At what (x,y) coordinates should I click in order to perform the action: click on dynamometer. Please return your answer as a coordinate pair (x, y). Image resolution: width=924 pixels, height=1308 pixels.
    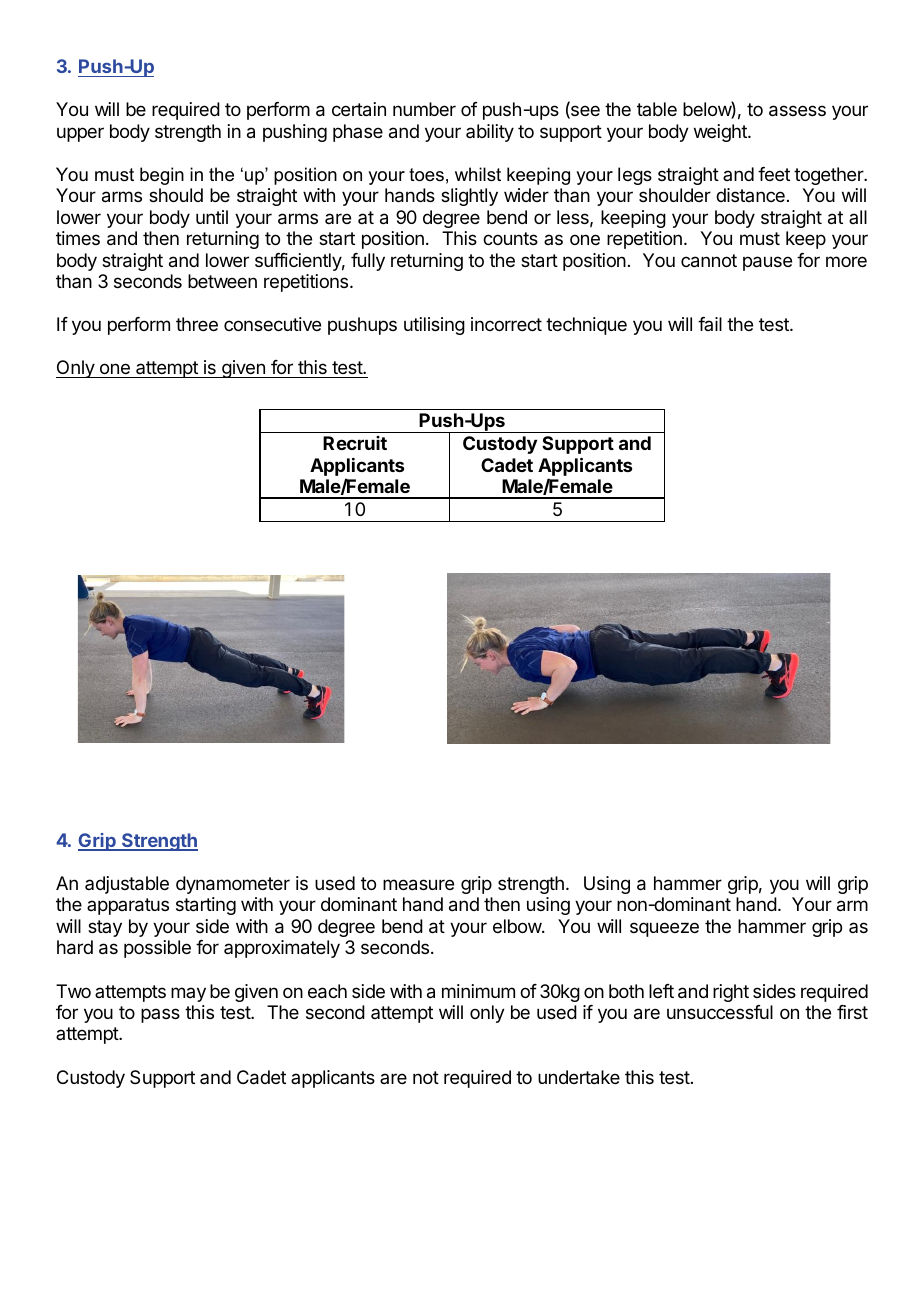
    Looking at the image, I should click on (233, 885).
